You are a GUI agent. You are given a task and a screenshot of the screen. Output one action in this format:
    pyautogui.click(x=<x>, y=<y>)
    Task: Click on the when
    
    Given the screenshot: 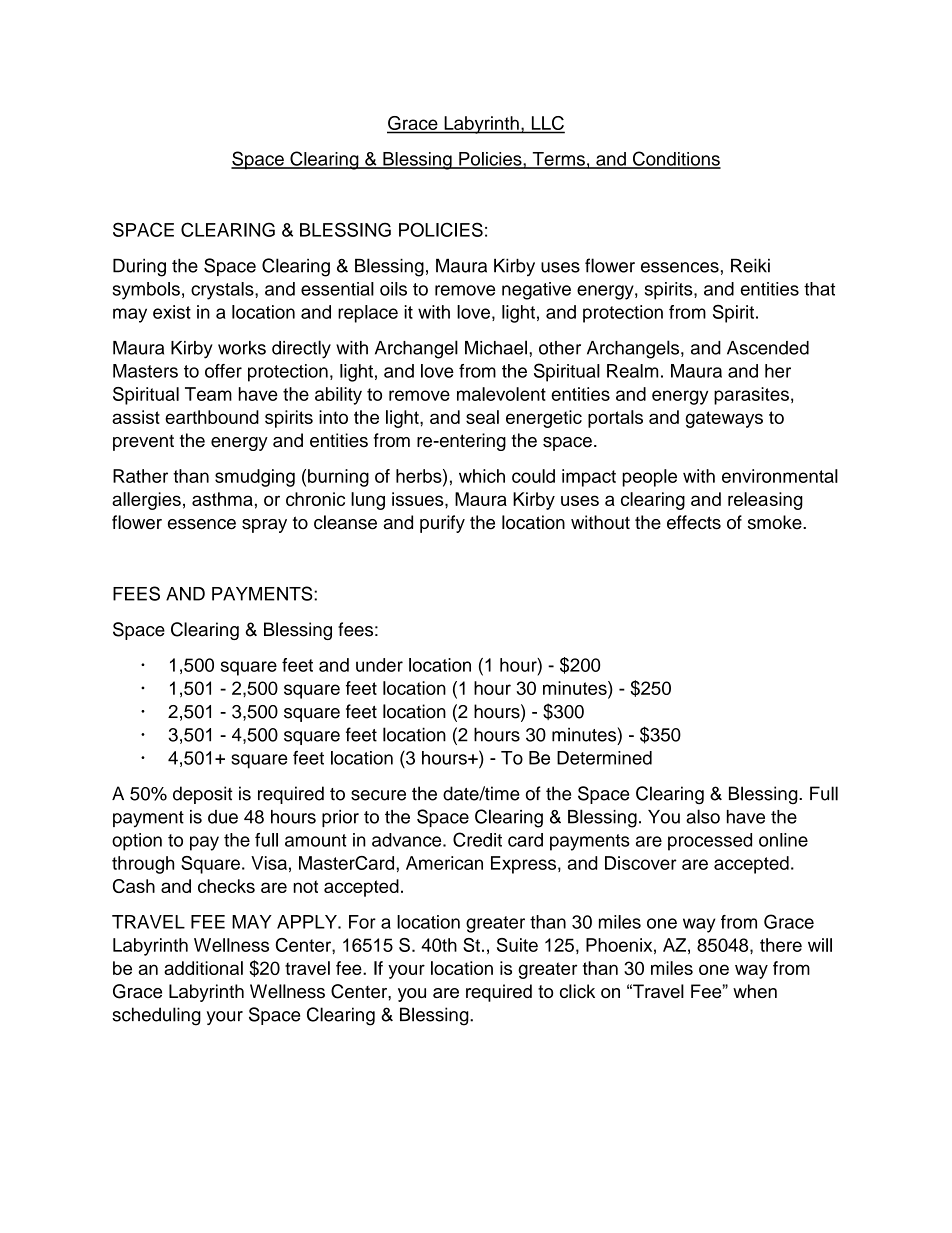 What is the action you would take?
    pyautogui.click(x=755, y=991)
